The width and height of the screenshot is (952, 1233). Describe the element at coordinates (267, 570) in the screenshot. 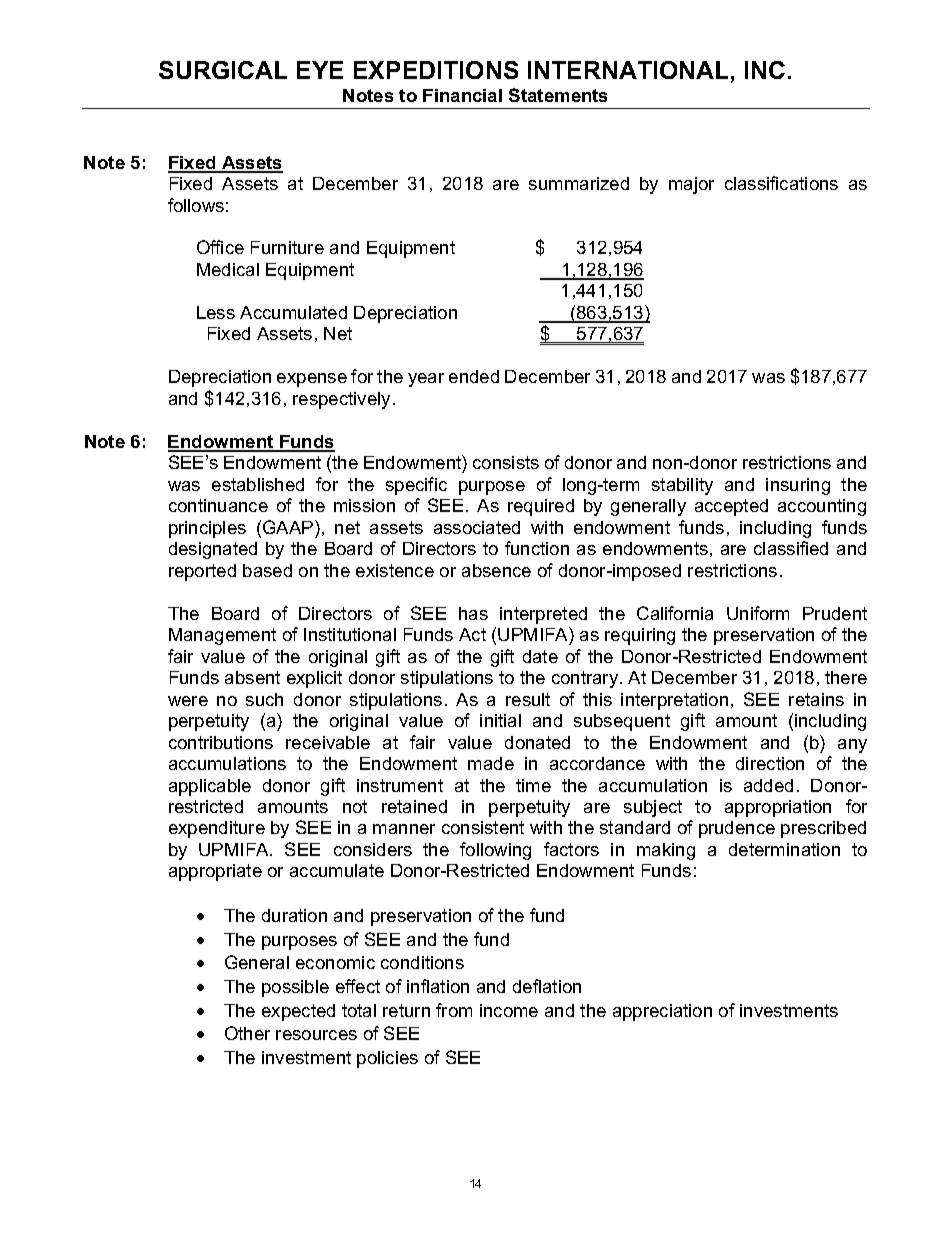

I see `based` at that location.
